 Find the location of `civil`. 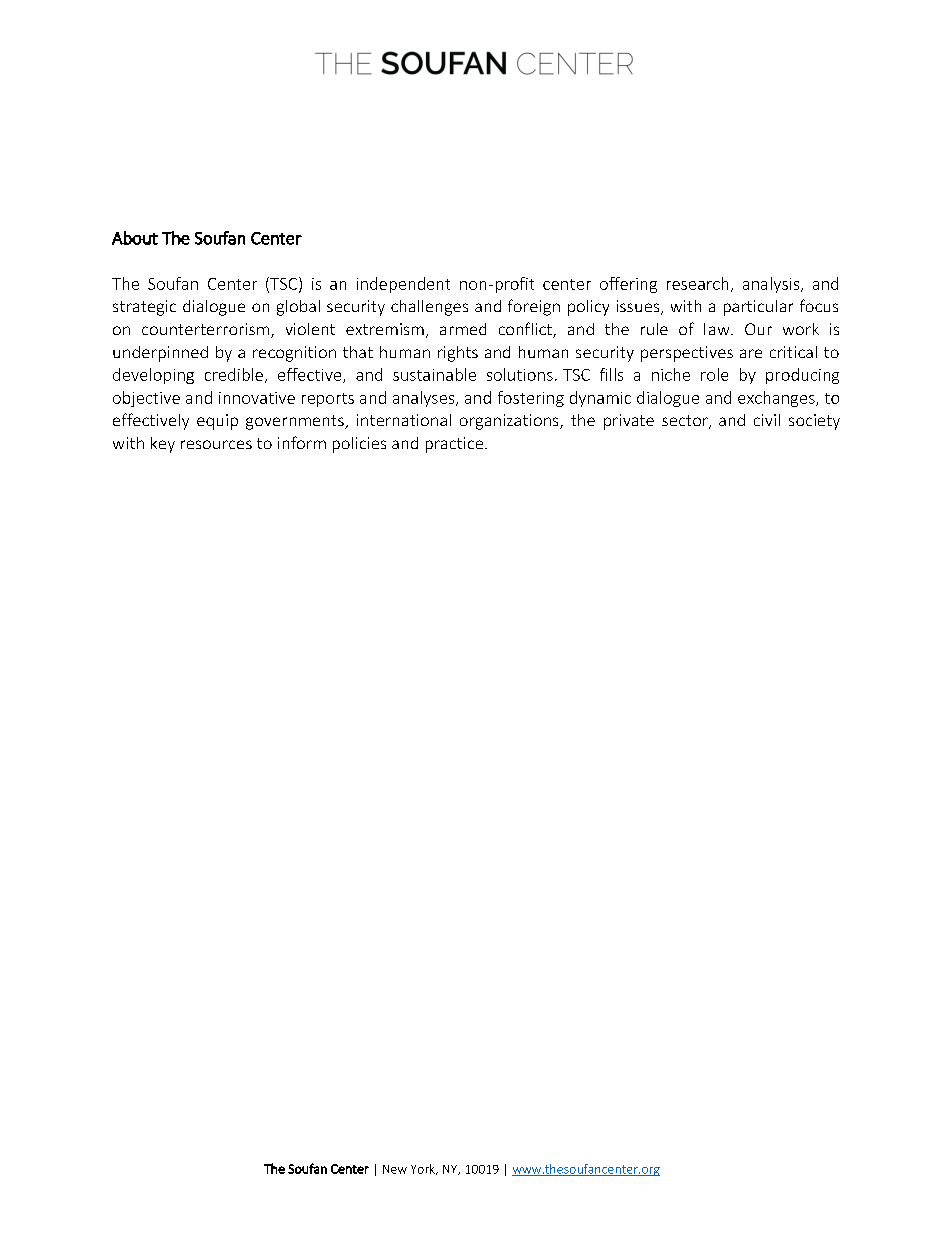

civil is located at coordinates (767, 420).
